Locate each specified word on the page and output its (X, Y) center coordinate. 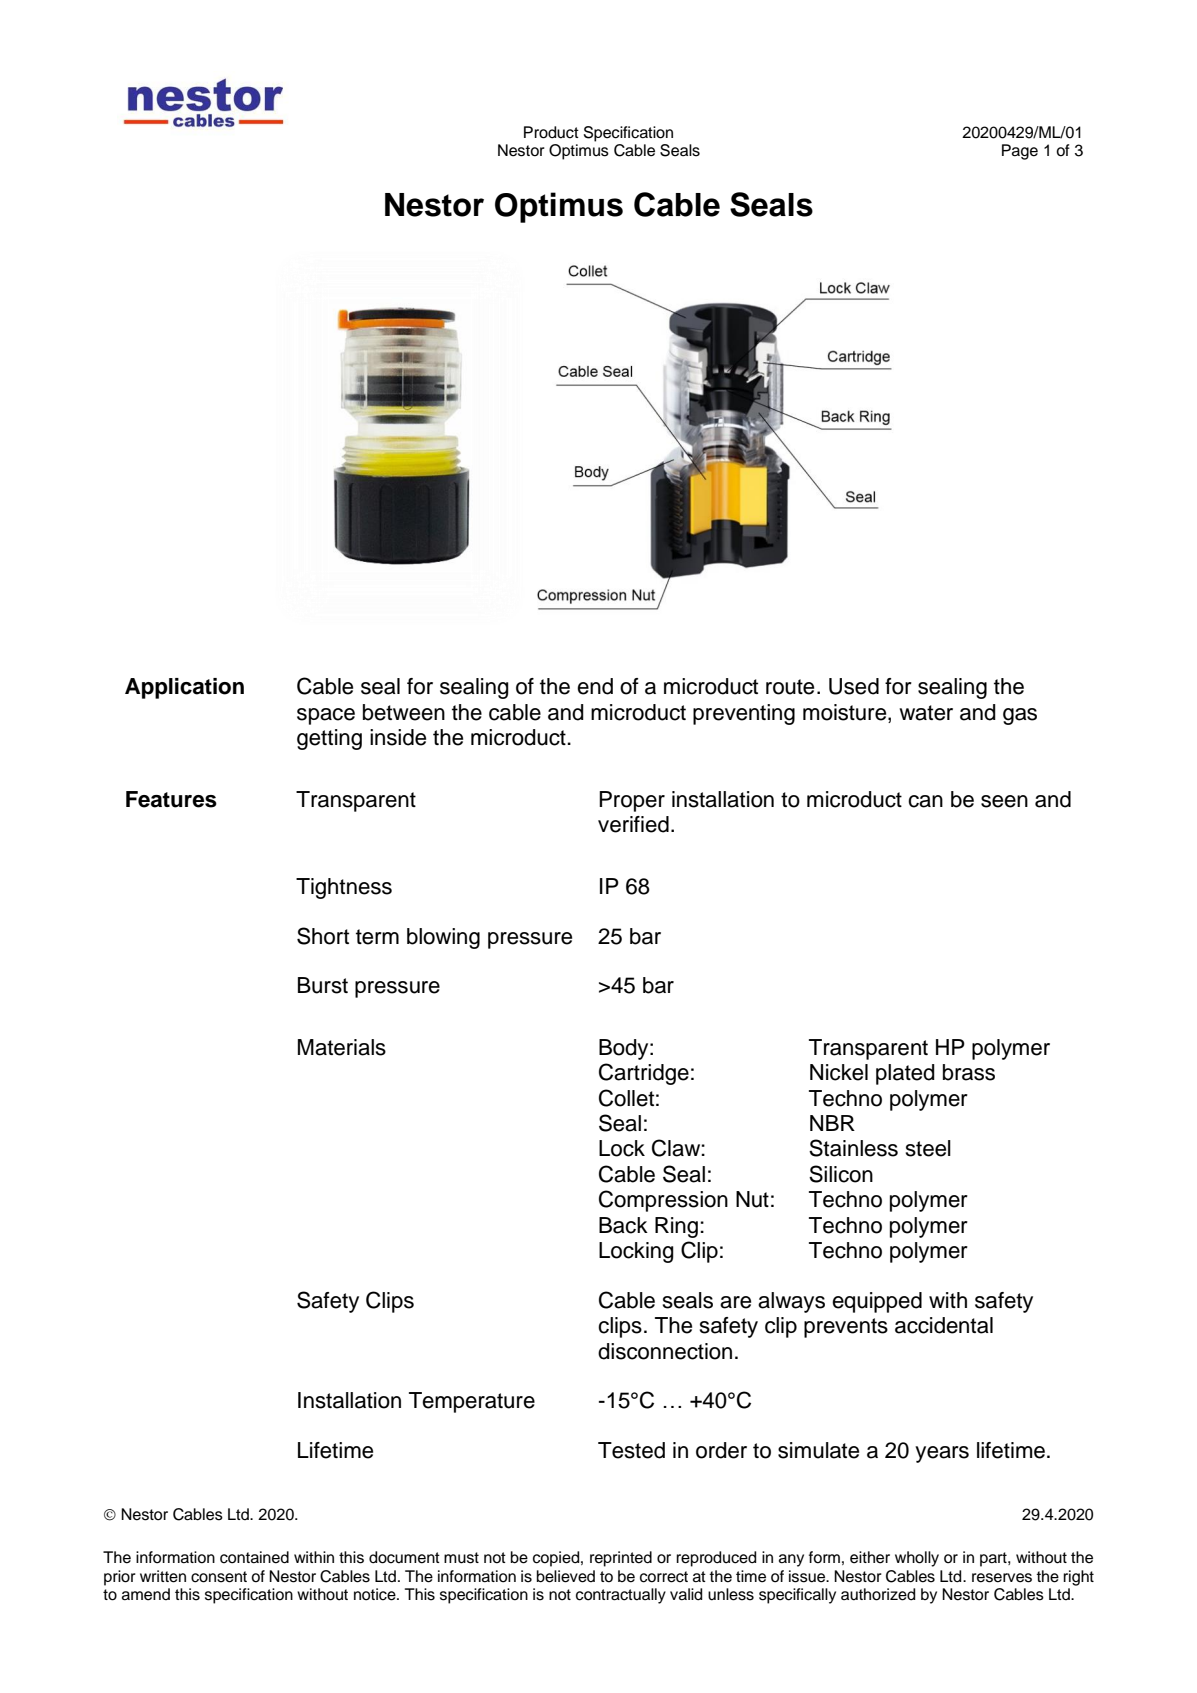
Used (854, 686)
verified (633, 824)
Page (1020, 152)
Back (623, 1225)
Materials (342, 1047)
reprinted (621, 1559)
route (790, 687)
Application (184, 688)
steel (928, 1148)
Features (171, 799)
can (925, 801)
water (926, 713)
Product (551, 132)
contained (254, 1557)
